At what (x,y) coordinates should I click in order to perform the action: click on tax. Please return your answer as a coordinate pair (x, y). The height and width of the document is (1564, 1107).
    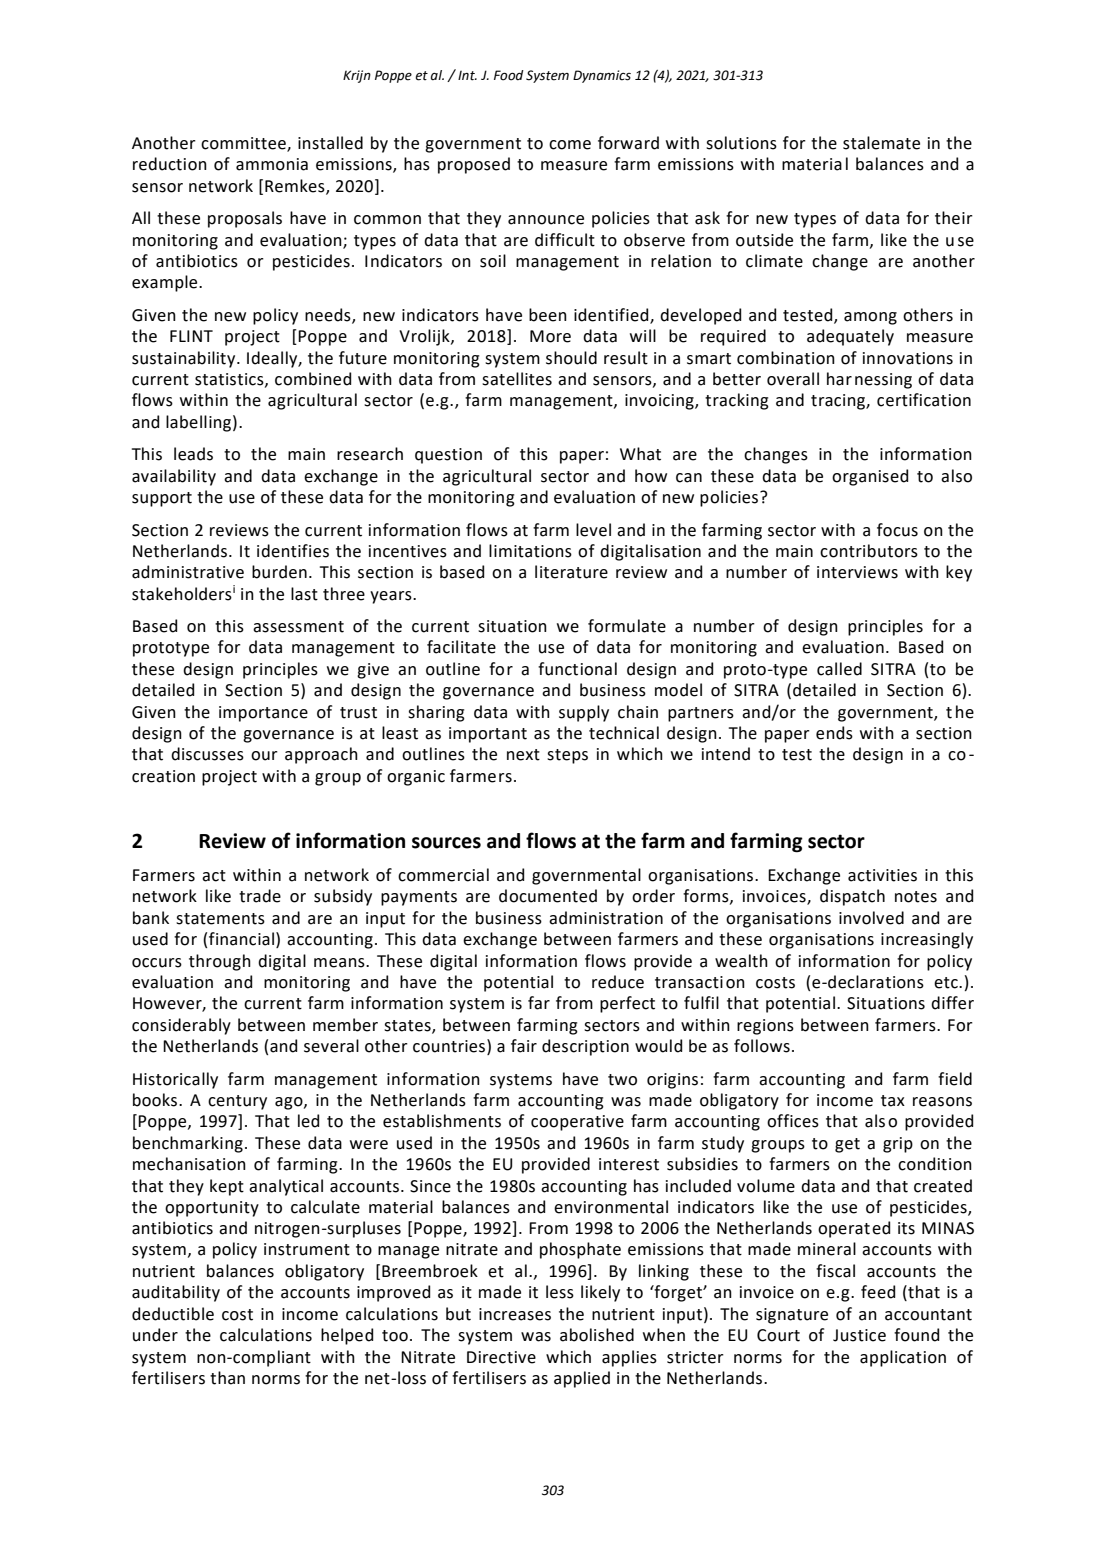
    Looking at the image, I should click on (893, 1101).
